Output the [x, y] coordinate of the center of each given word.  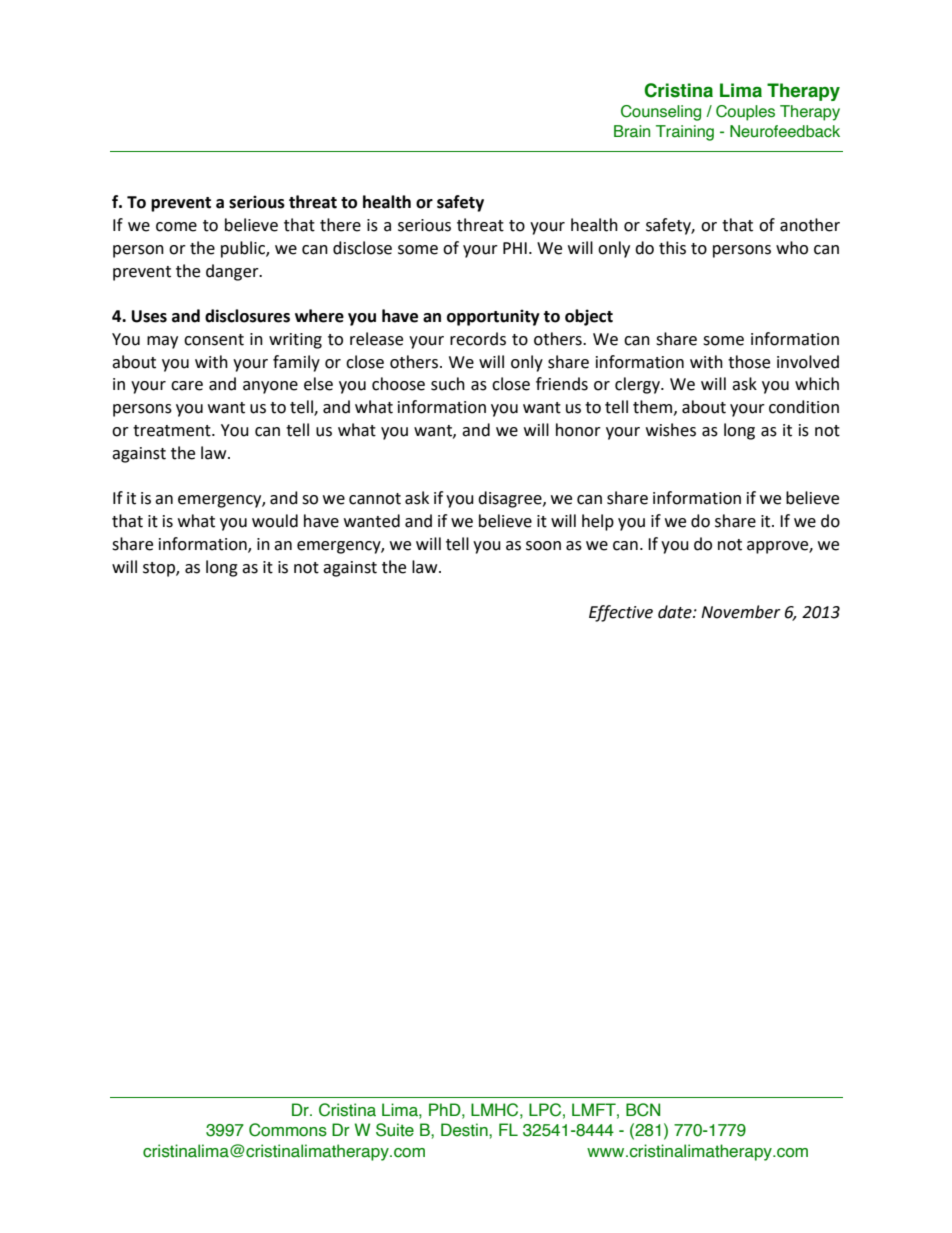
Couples [745, 113]
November [741, 612]
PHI [515, 248]
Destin [465, 1130]
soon [543, 546]
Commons [288, 1130]
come [176, 227]
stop [160, 569]
